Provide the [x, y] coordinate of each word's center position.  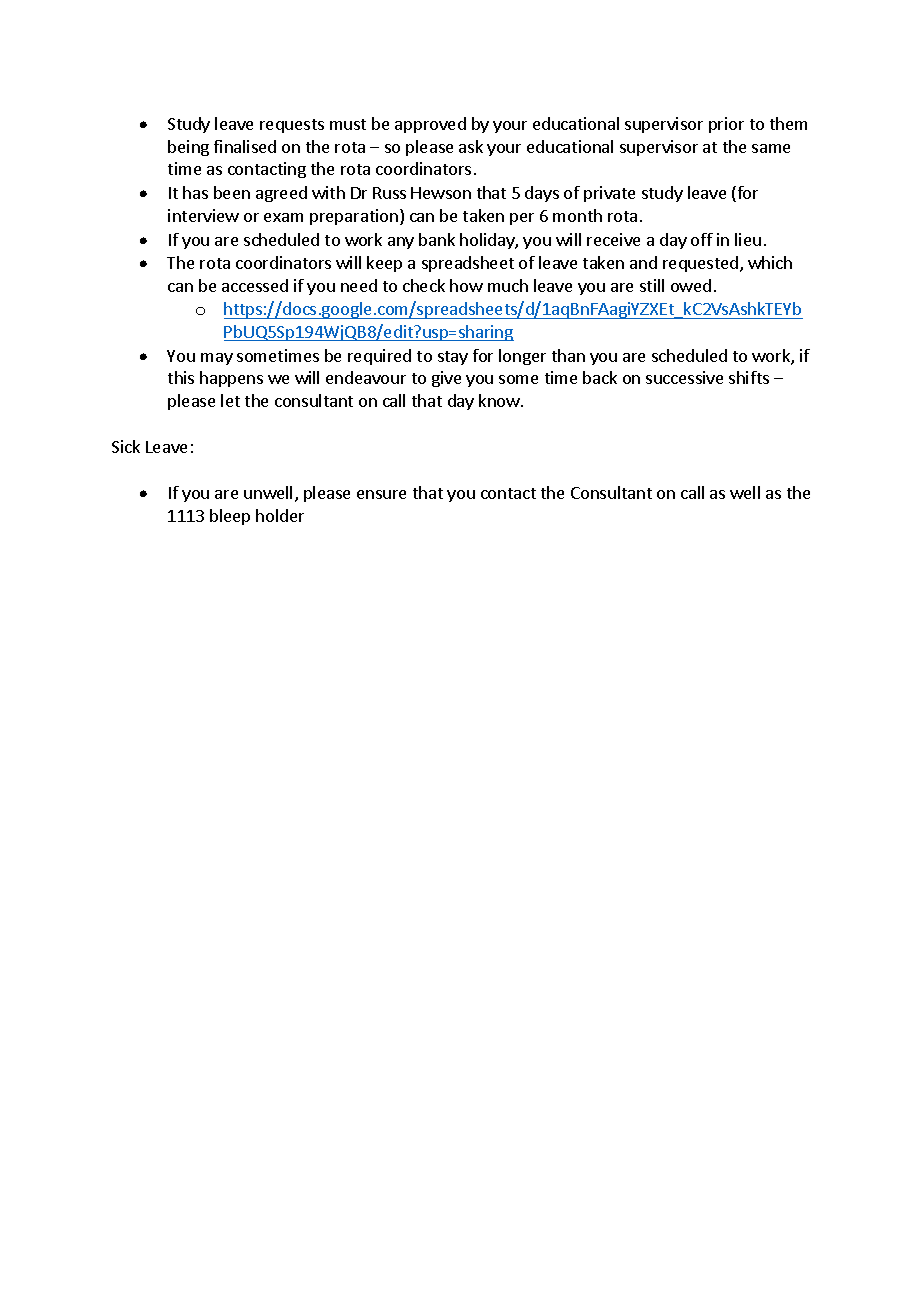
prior [726, 125]
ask [471, 146]
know [500, 400]
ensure [381, 494]
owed [691, 285]
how [466, 285]
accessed [255, 285]
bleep [230, 517]
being [188, 148]
